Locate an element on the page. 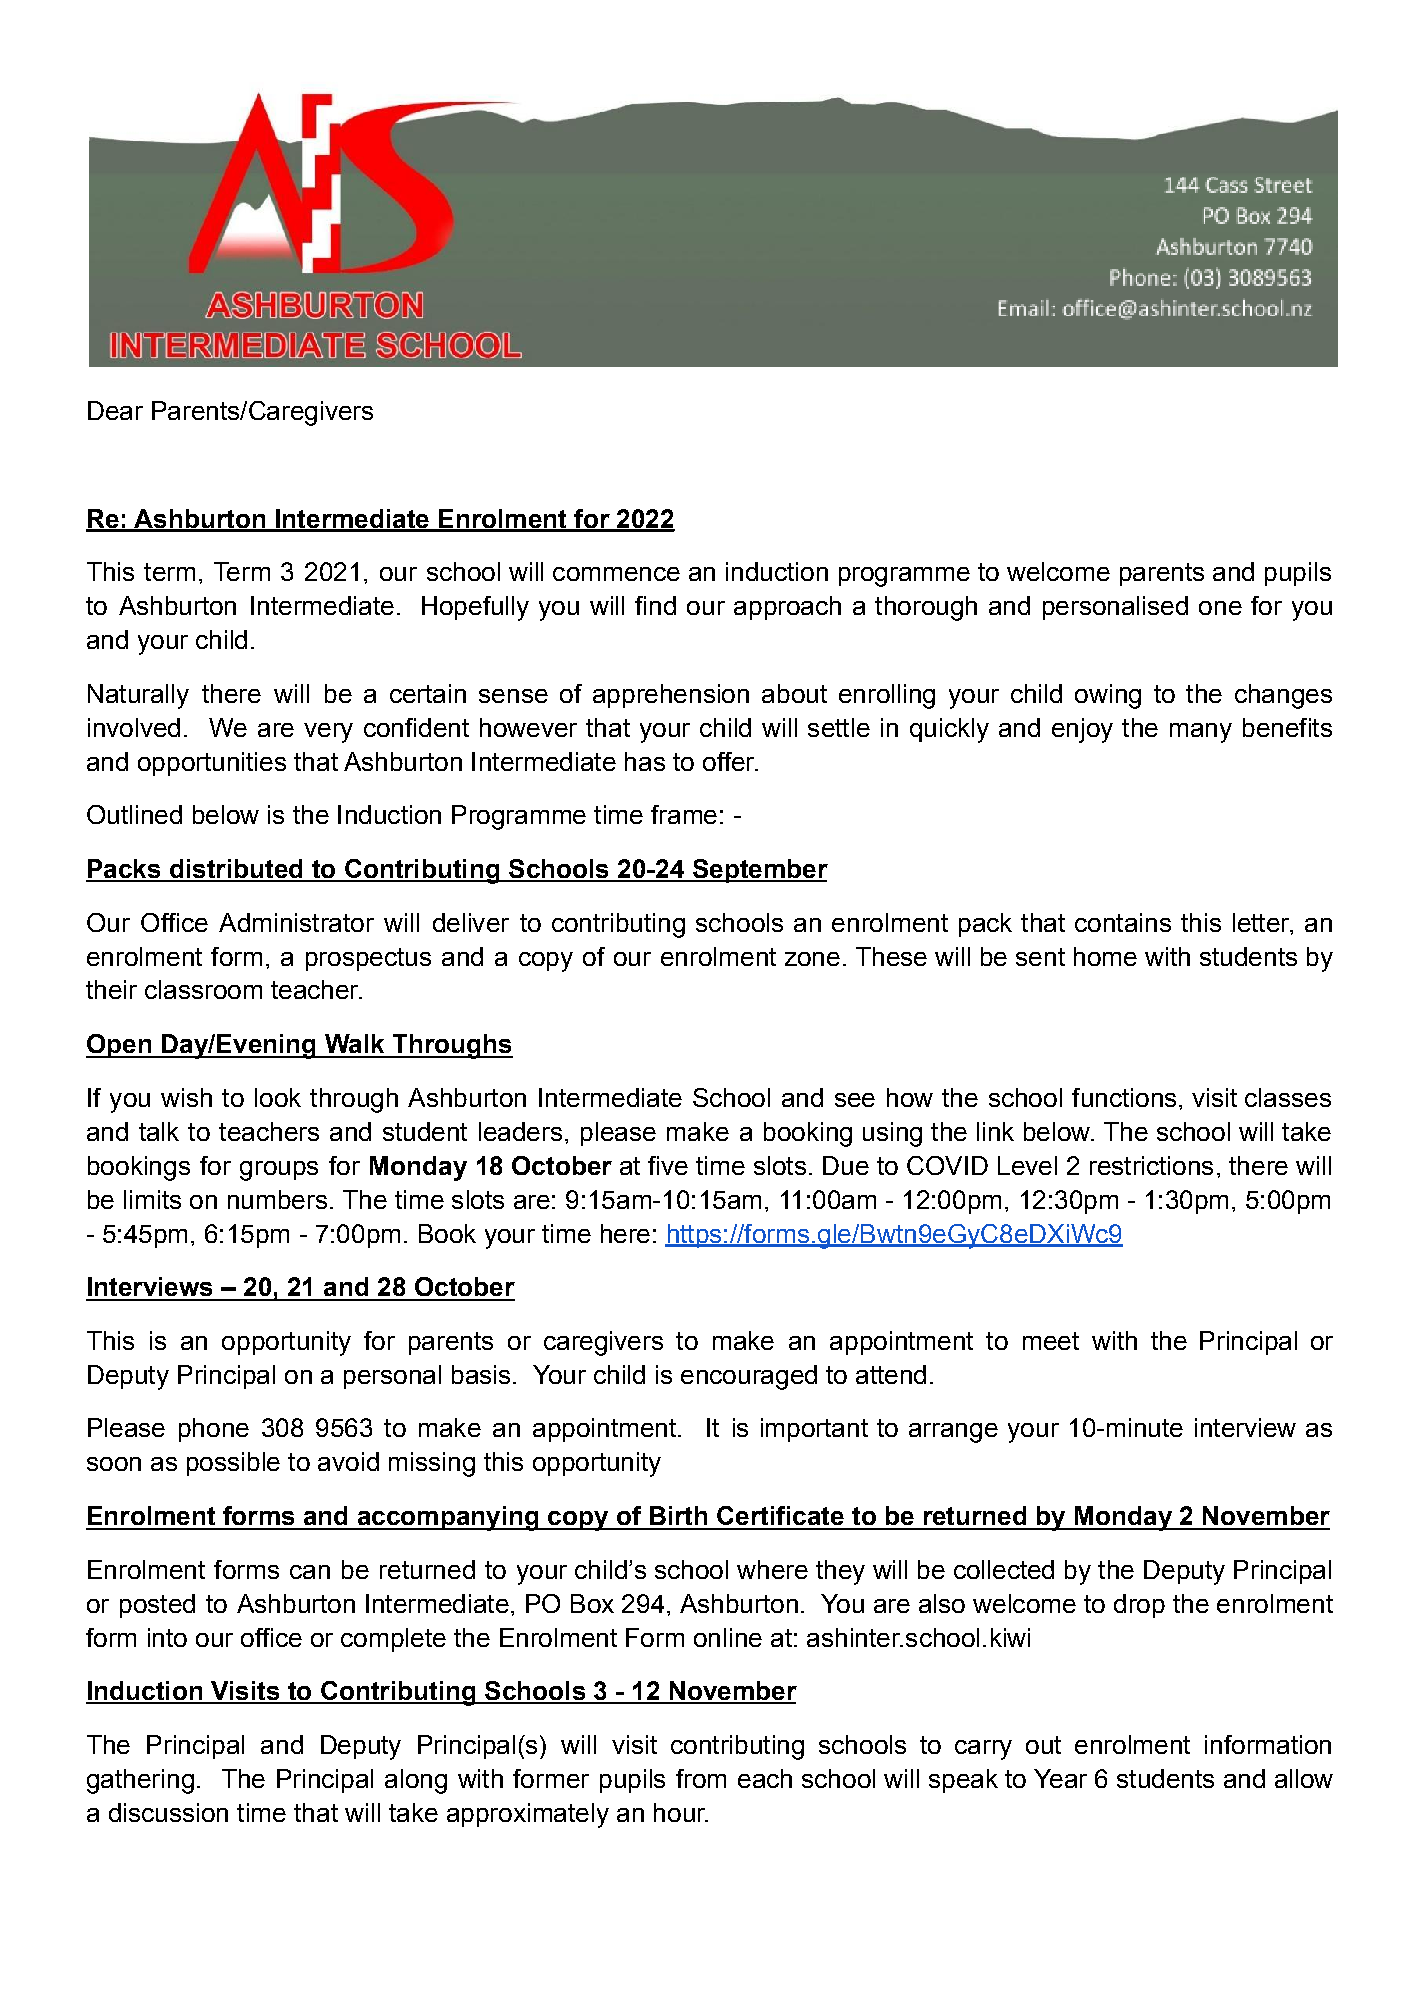 This document has width=1421, height=2007. distributed is located at coordinates (236, 870).
